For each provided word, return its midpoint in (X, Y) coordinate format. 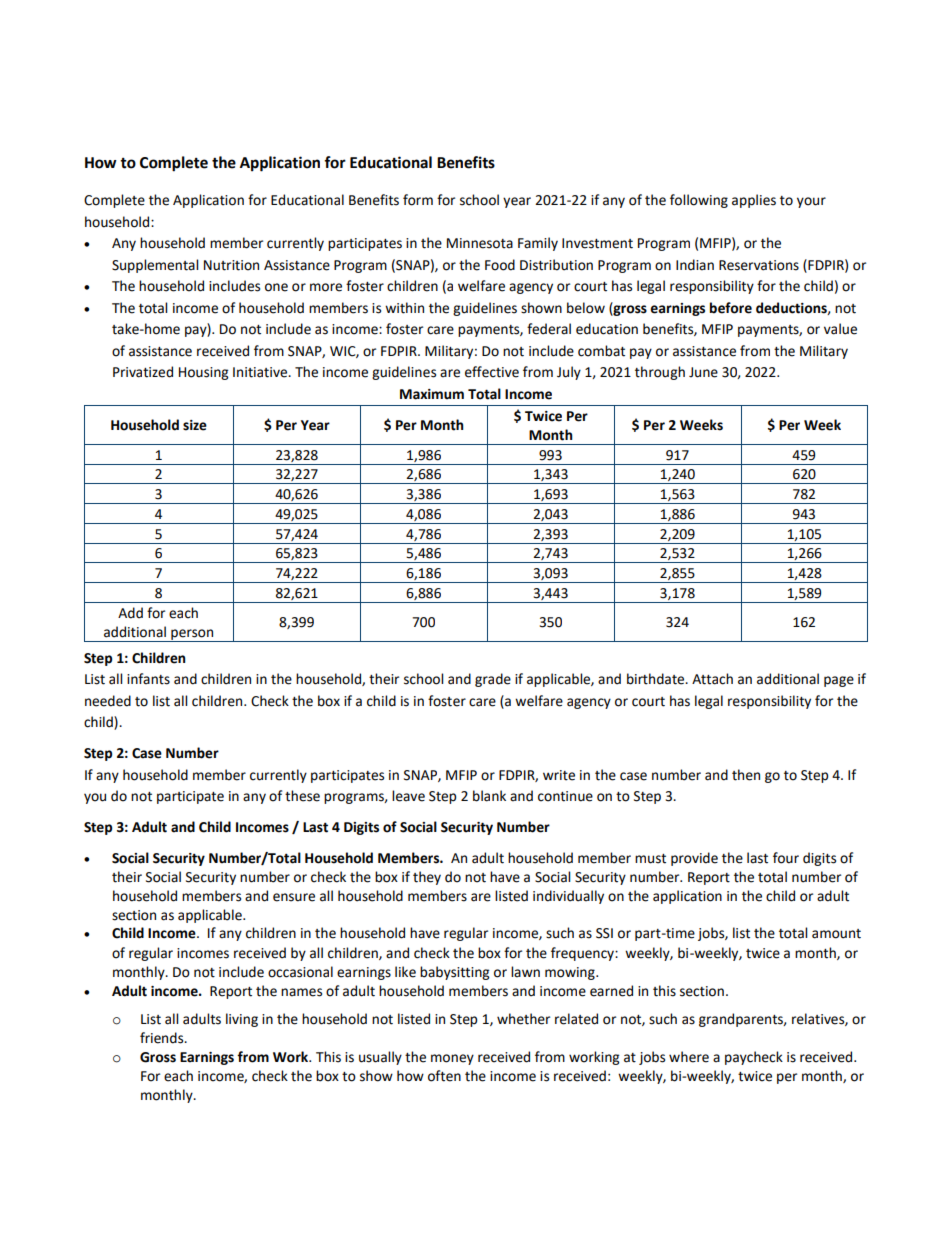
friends (163, 1038)
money (452, 1059)
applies (754, 201)
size (195, 425)
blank (489, 796)
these (302, 796)
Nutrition (231, 265)
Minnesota (480, 243)
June (703, 372)
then (746, 775)
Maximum (432, 394)
